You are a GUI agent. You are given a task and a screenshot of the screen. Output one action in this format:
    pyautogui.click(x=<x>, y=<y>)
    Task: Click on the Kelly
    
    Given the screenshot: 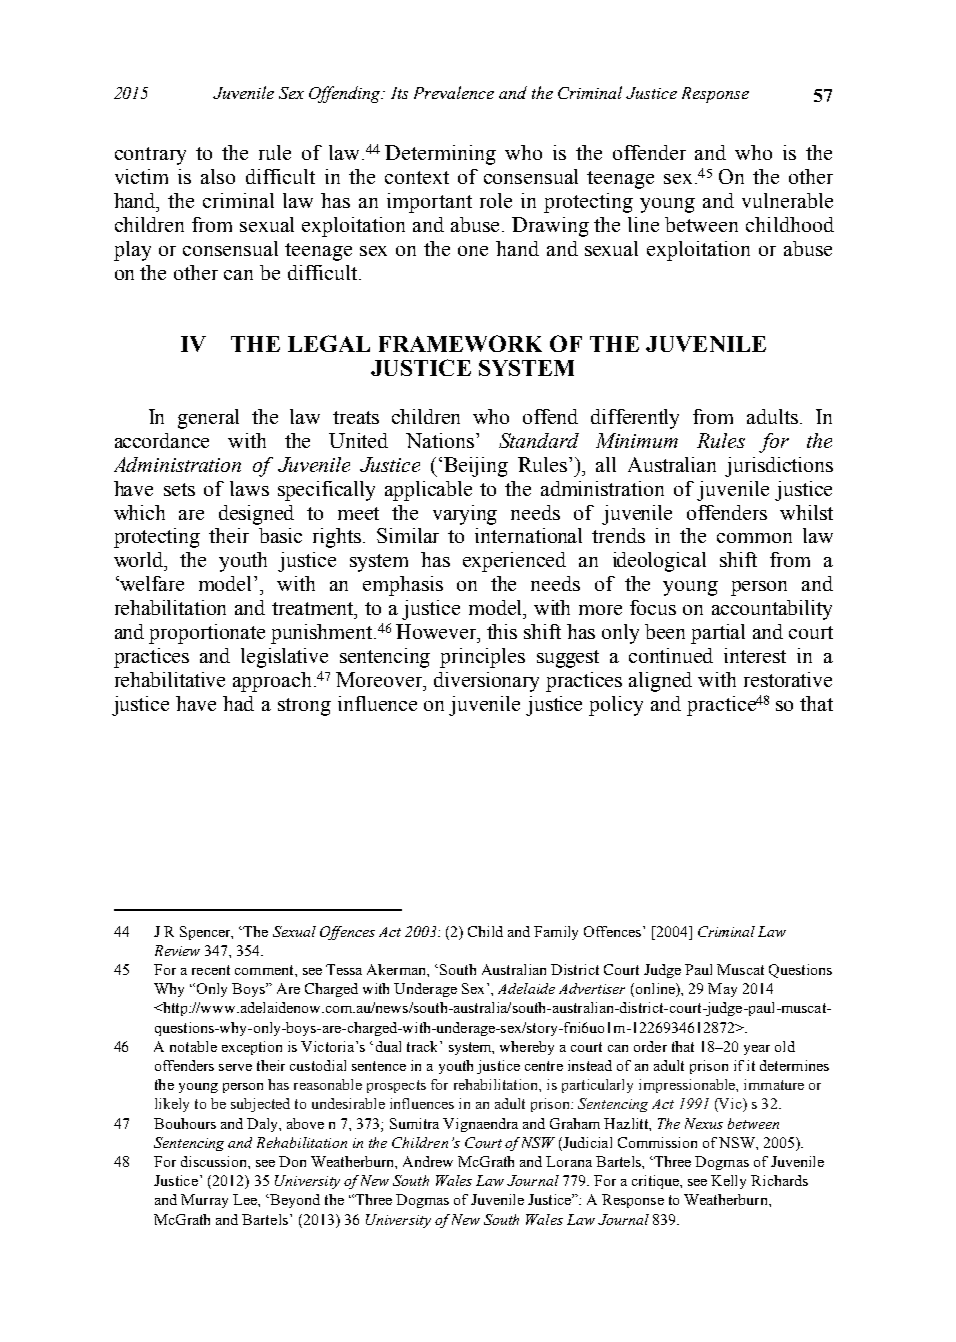 What is the action you would take?
    pyautogui.click(x=728, y=1182)
